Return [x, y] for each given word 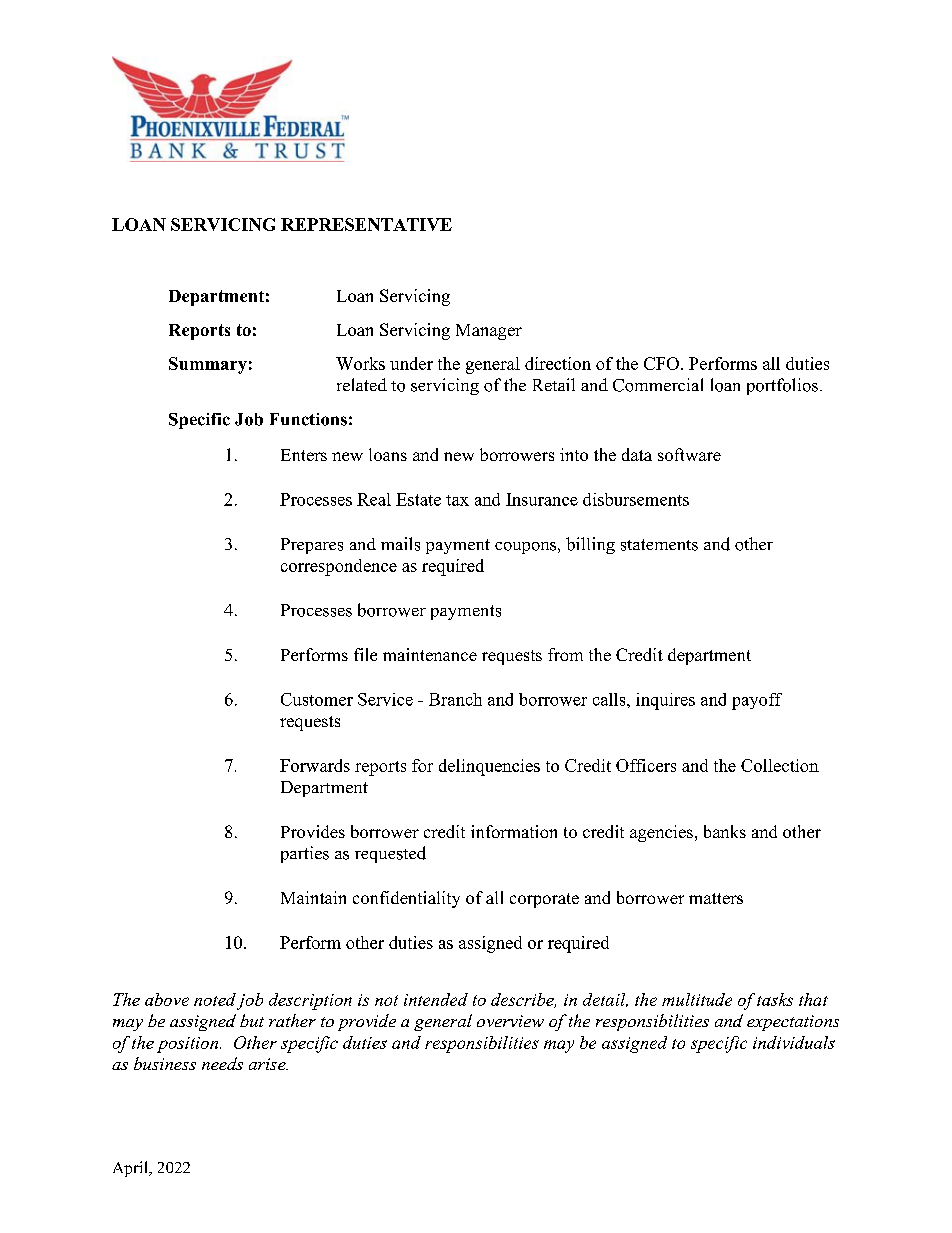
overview [510, 1021]
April [131, 1169]
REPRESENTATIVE [366, 224]
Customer [317, 699]
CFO [661, 363]
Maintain [313, 897]
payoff [757, 701]
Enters [304, 455]
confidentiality [406, 899]
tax [457, 500]
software [689, 454]
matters [716, 898]
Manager [489, 332]
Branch [455, 699]
